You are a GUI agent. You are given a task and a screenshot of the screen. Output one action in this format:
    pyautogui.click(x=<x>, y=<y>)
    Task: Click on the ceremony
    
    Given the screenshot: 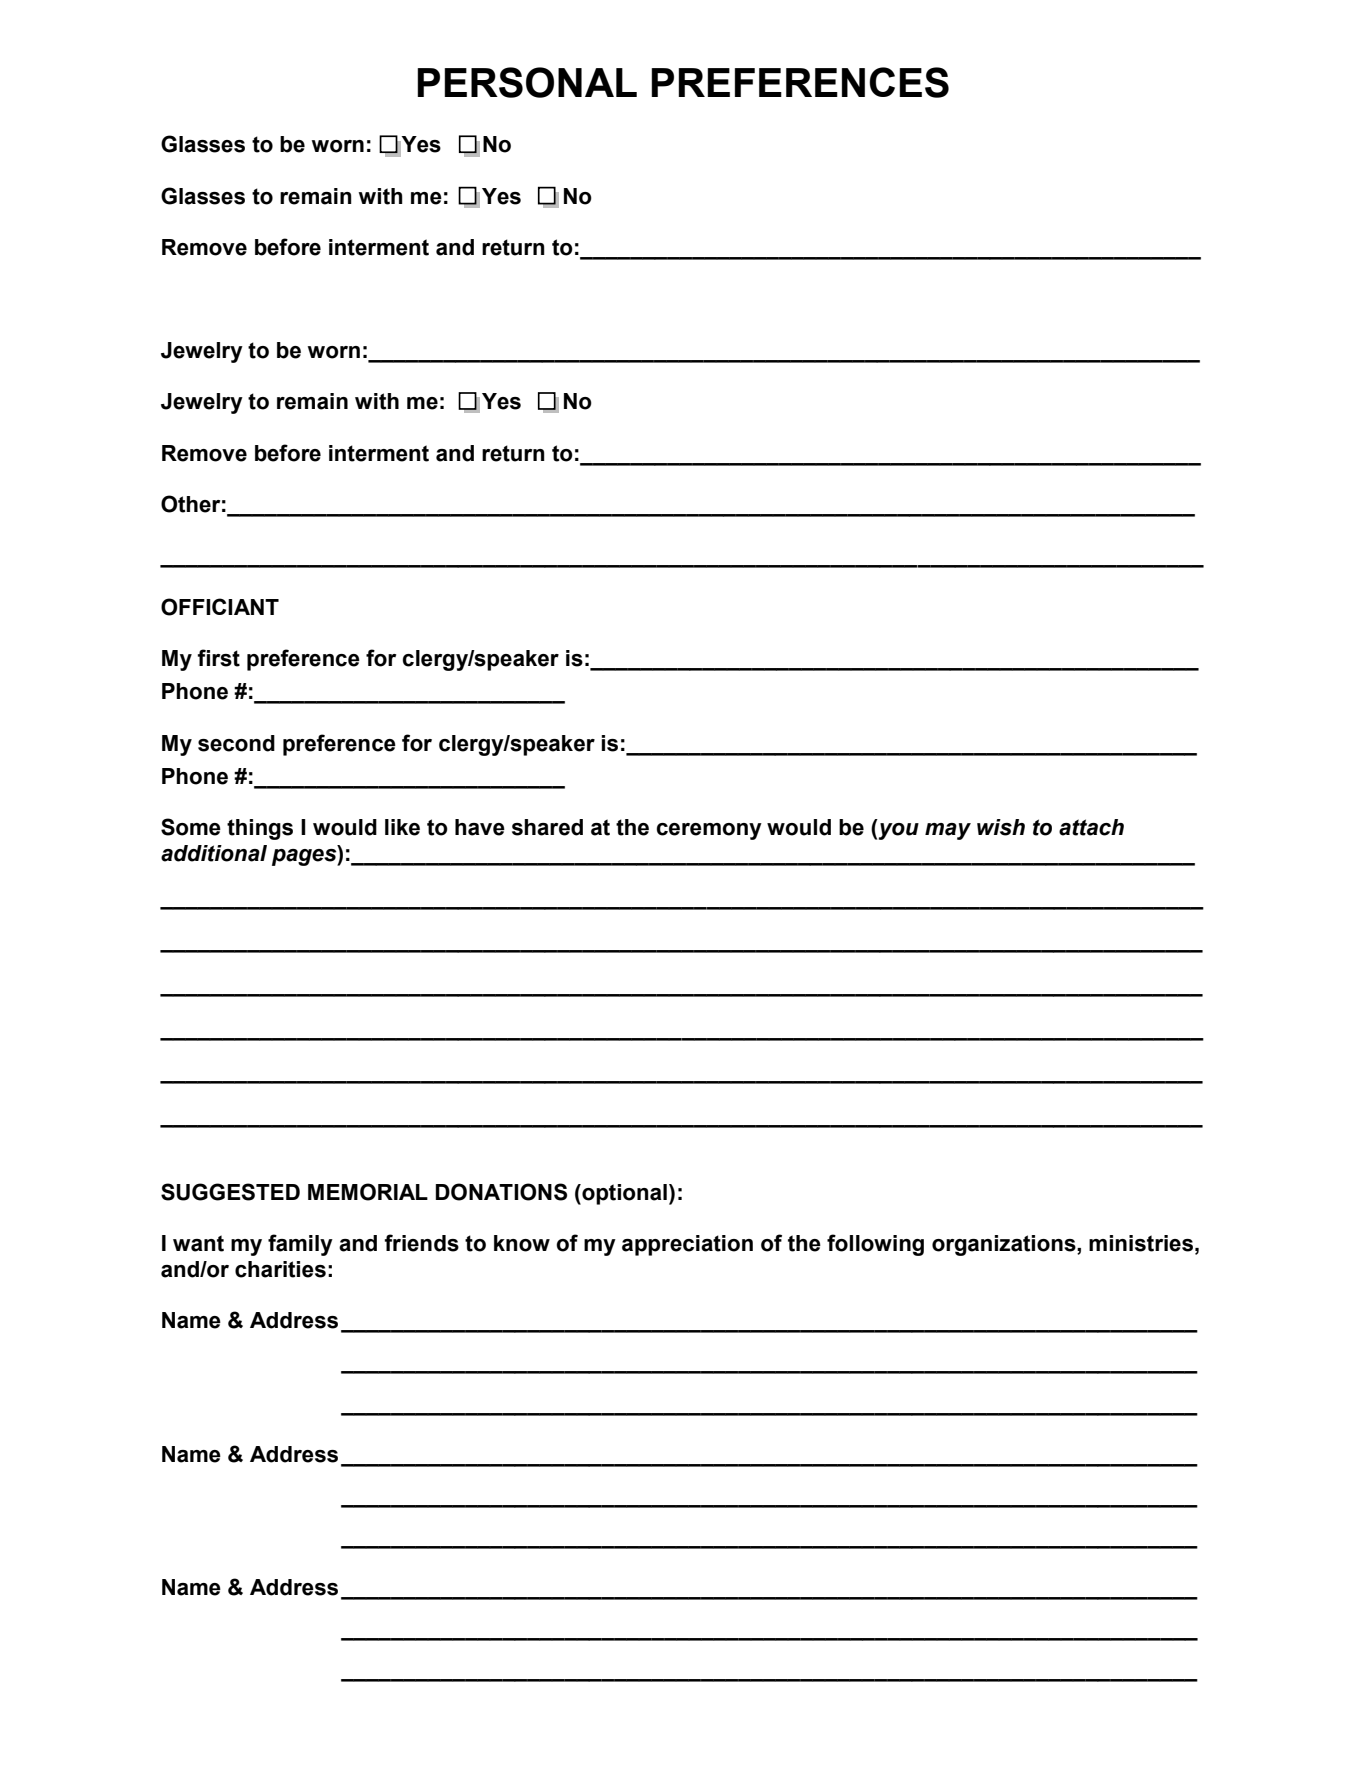 What is the action you would take?
    pyautogui.click(x=709, y=831)
